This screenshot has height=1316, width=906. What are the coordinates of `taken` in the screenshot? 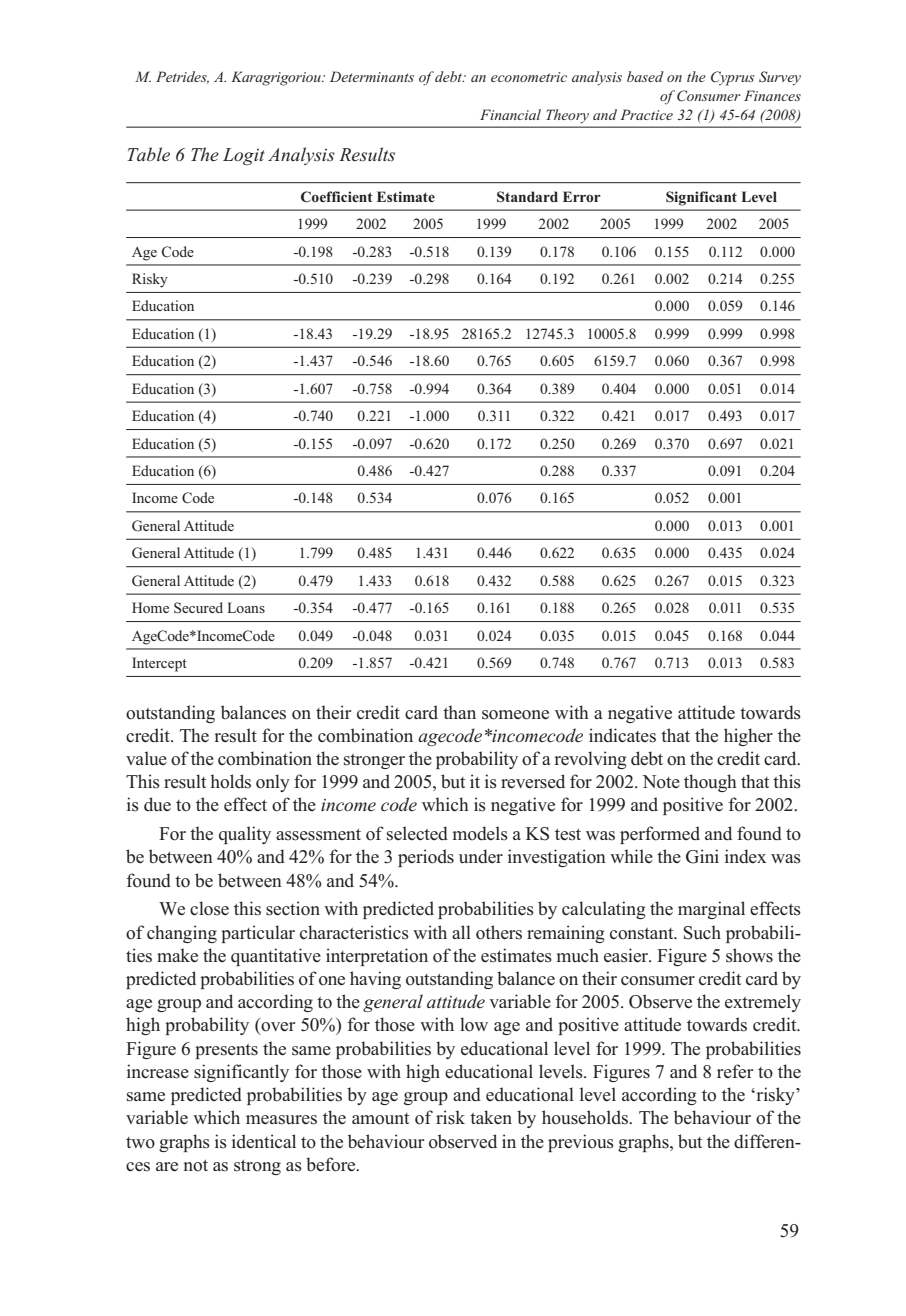 It's located at (491, 1117).
